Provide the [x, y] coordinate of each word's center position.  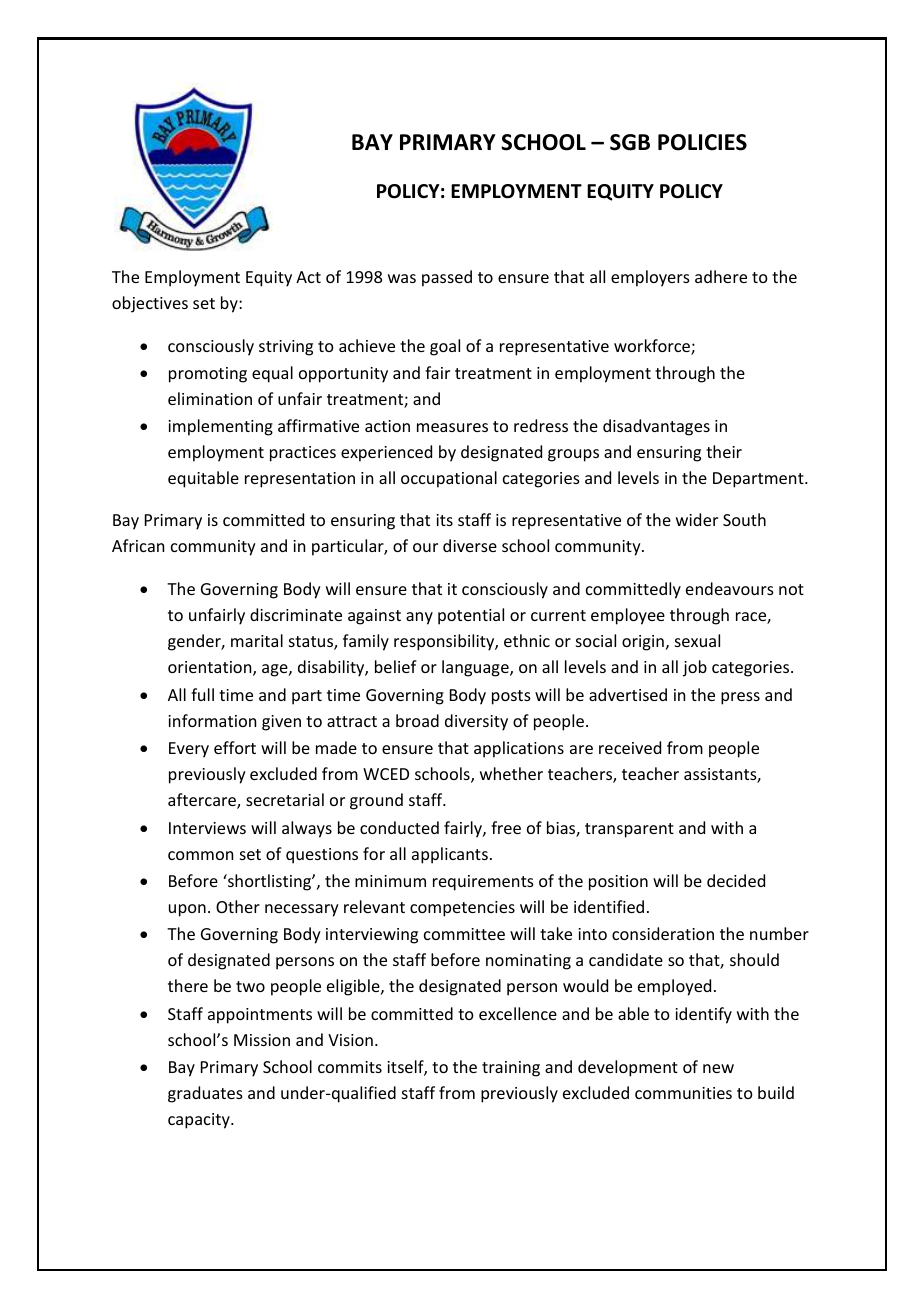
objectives [150, 304]
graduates [205, 1094]
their [724, 451]
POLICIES [702, 142]
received [630, 747]
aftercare [203, 801]
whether [511, 773]
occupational [449, 479]
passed [447, 278]
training [511, 1069]
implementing [220, 427]
